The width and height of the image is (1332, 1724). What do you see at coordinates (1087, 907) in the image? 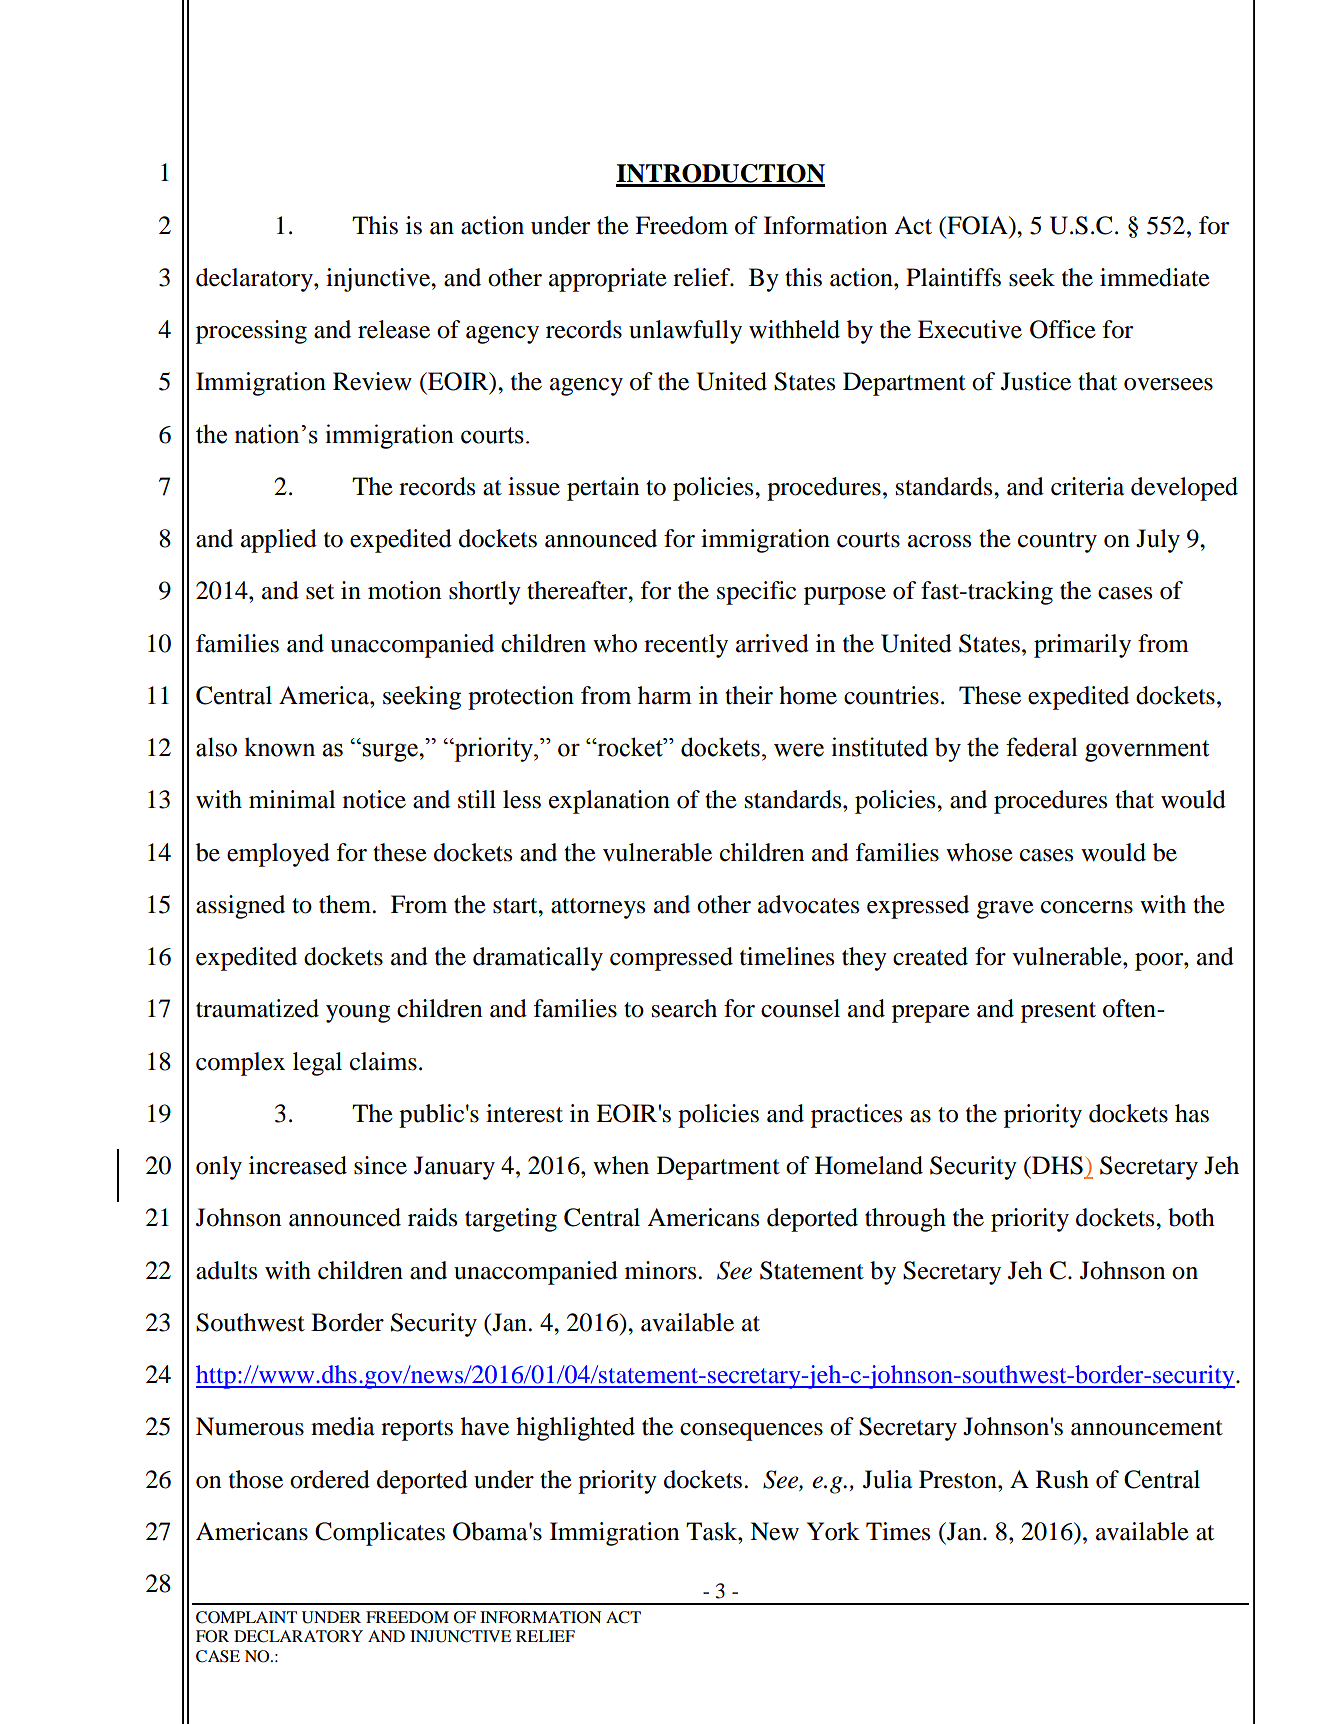
I see `concerns` at bounding box center [1087, 907].
